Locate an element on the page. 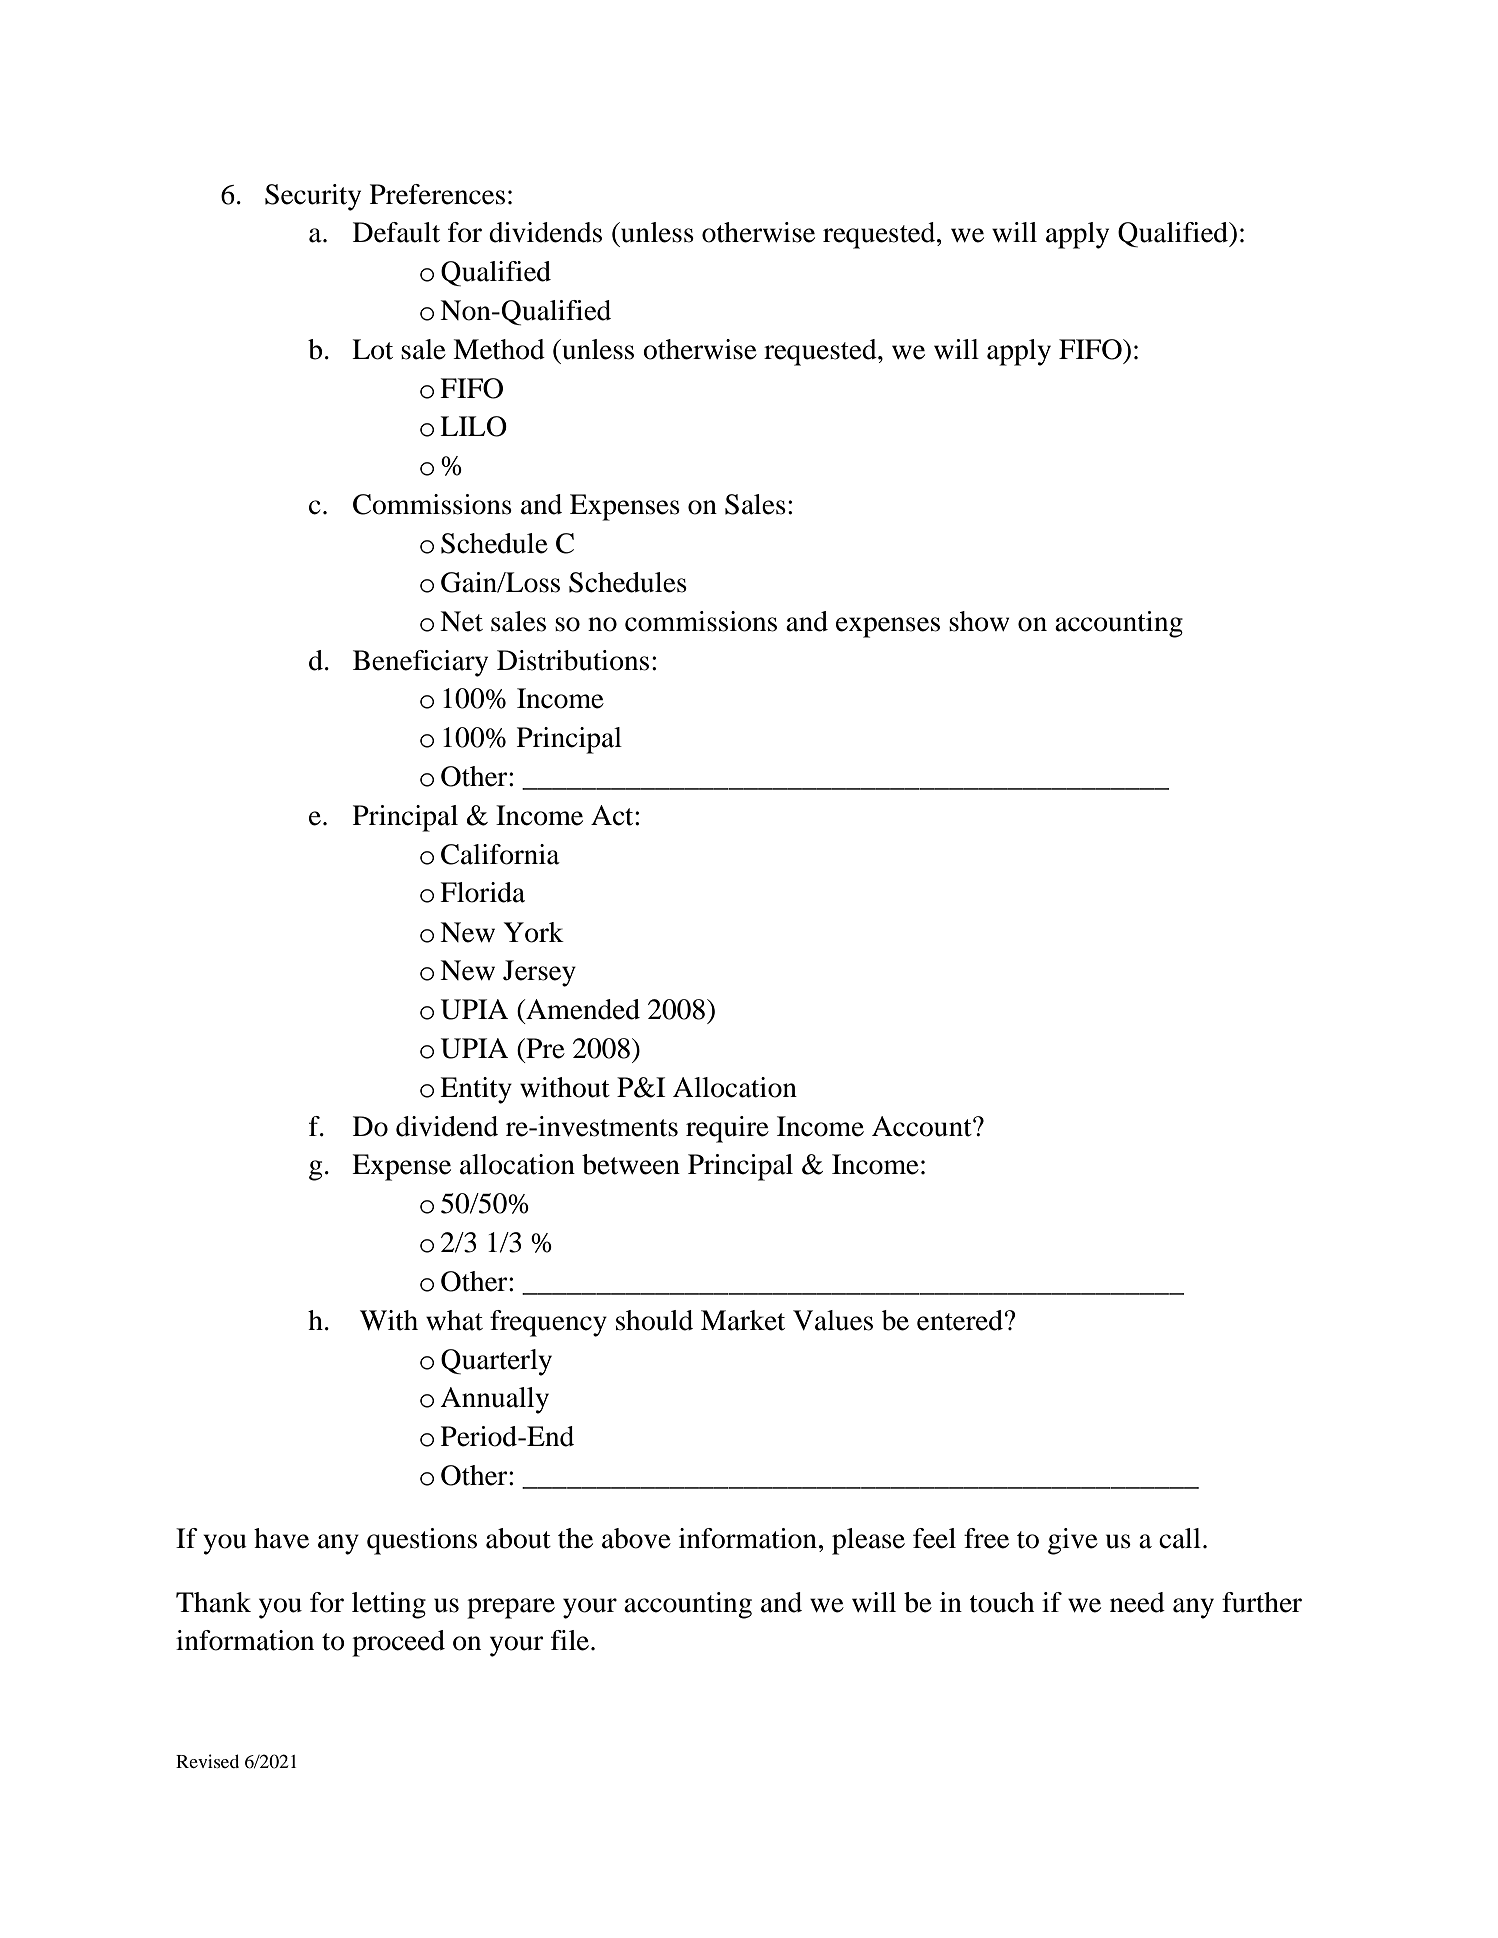  Market is located at coordinates (743, 1320).
